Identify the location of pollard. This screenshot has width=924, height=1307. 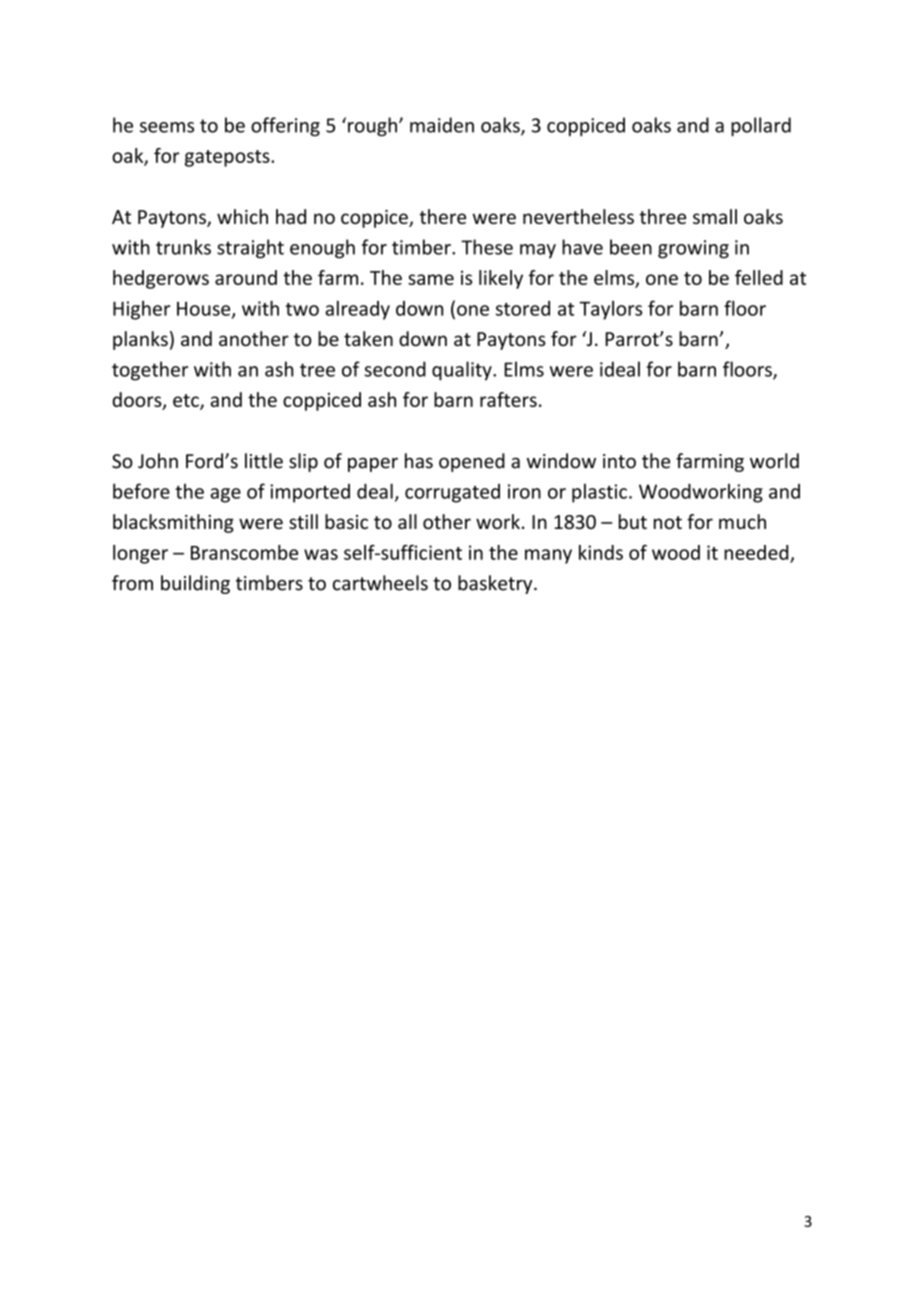
(761, 126).
